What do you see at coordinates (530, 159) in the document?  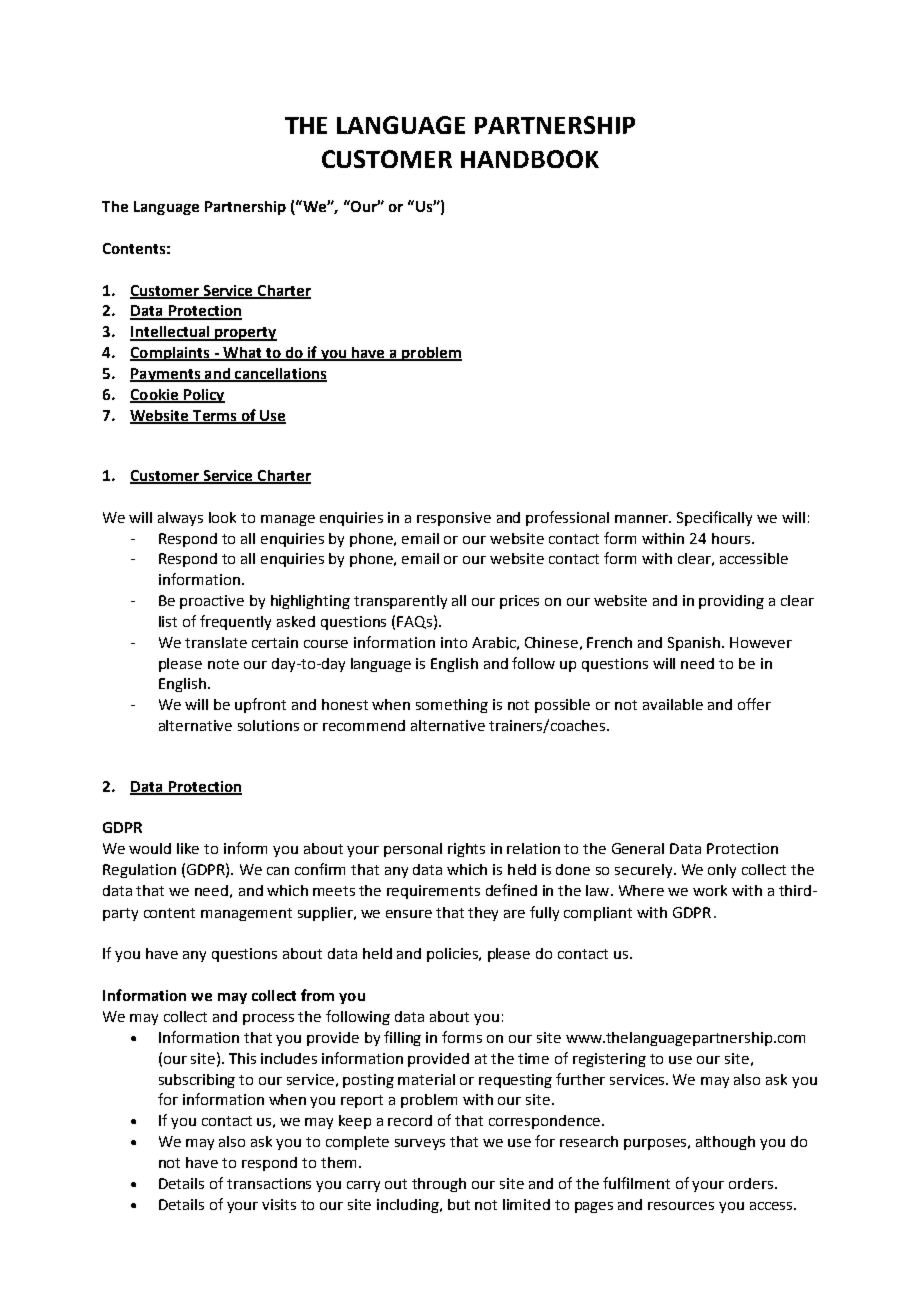 I see `HANDBOOK` at bounding box center [530, 159].
